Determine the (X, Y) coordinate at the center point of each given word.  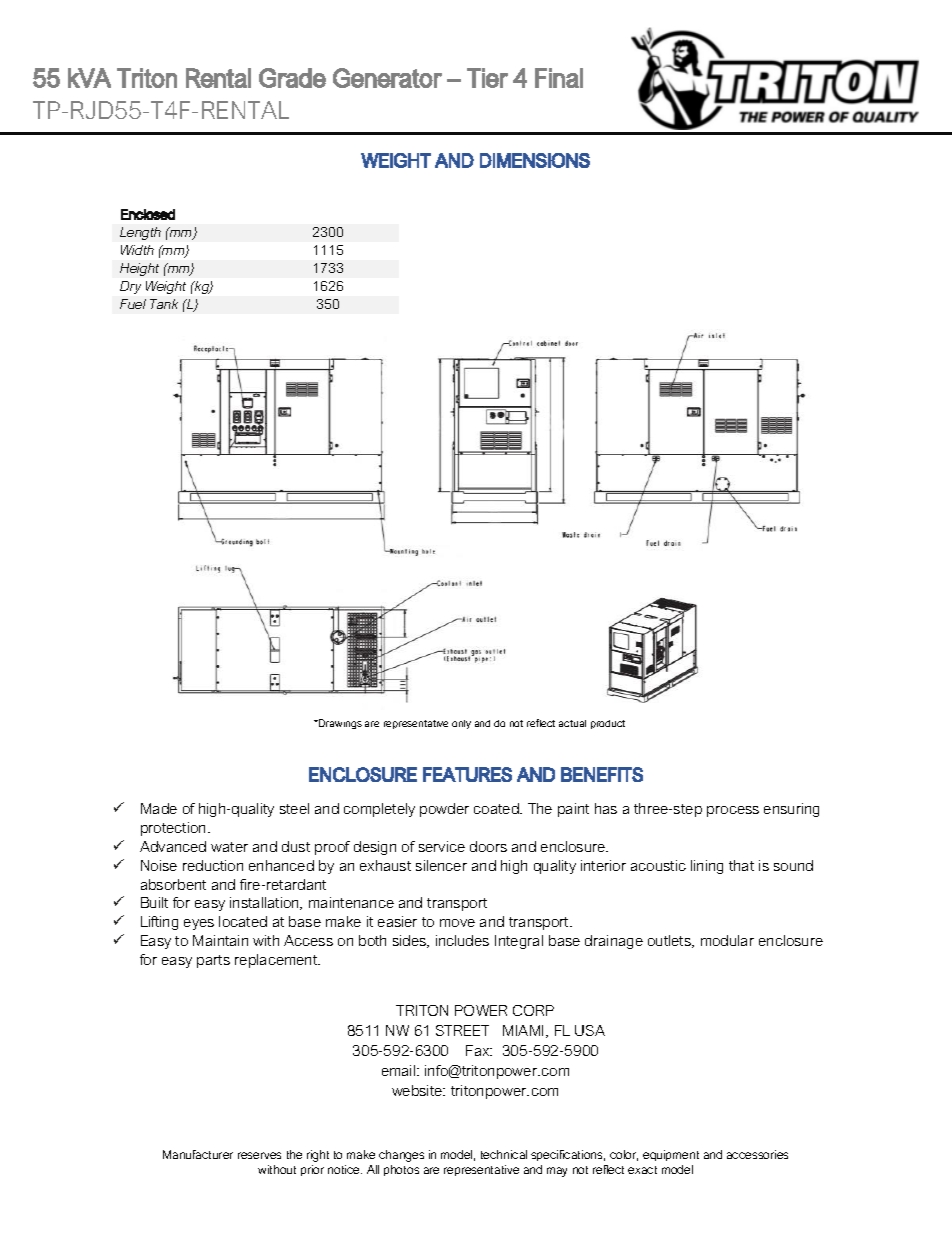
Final (559, 78)
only (461, 724)
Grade (292, 78)
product (608, 724)
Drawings (339, 724)
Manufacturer (198, 1154)
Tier (487, 78)
